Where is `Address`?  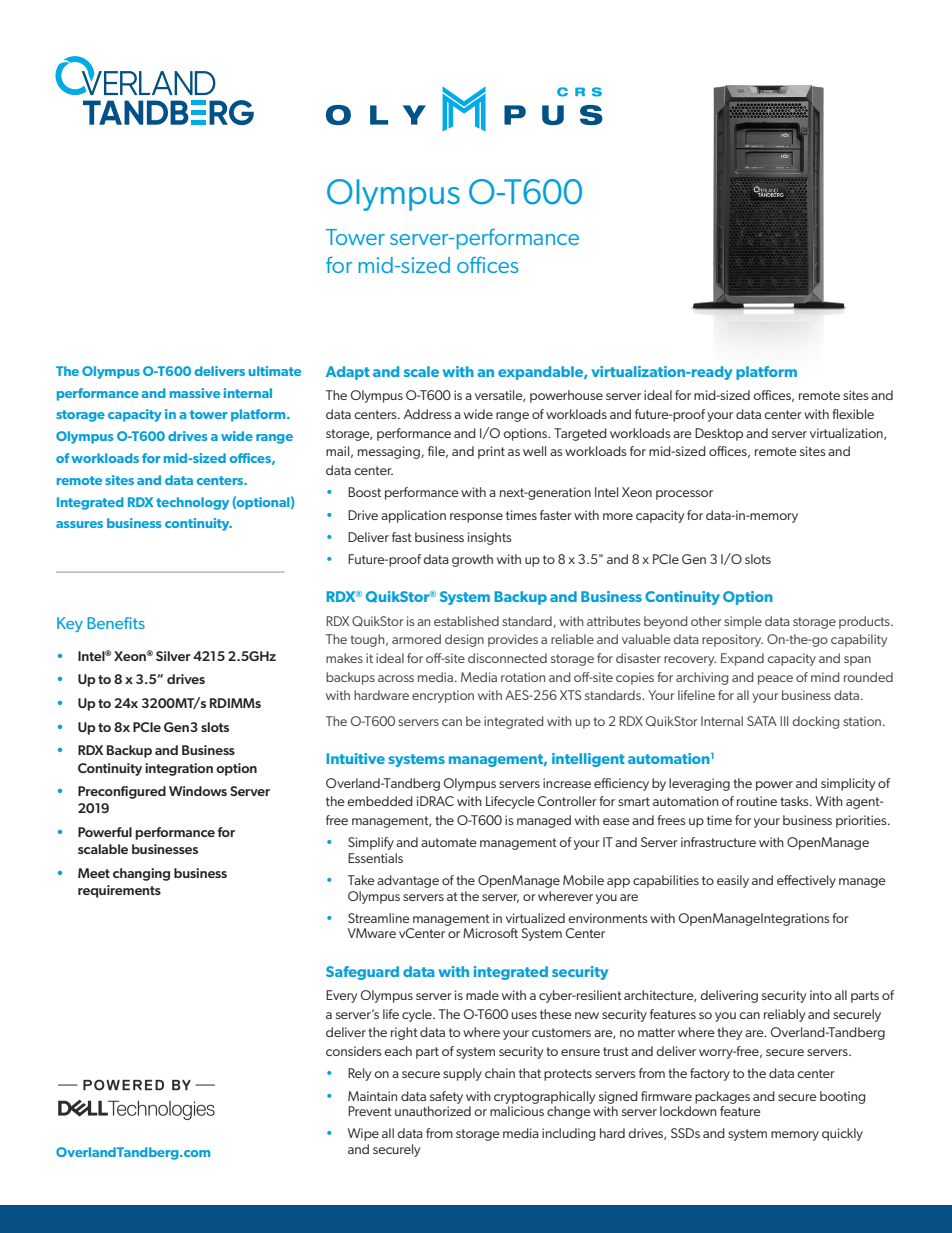
Address is located at coordinates (428, 414).
